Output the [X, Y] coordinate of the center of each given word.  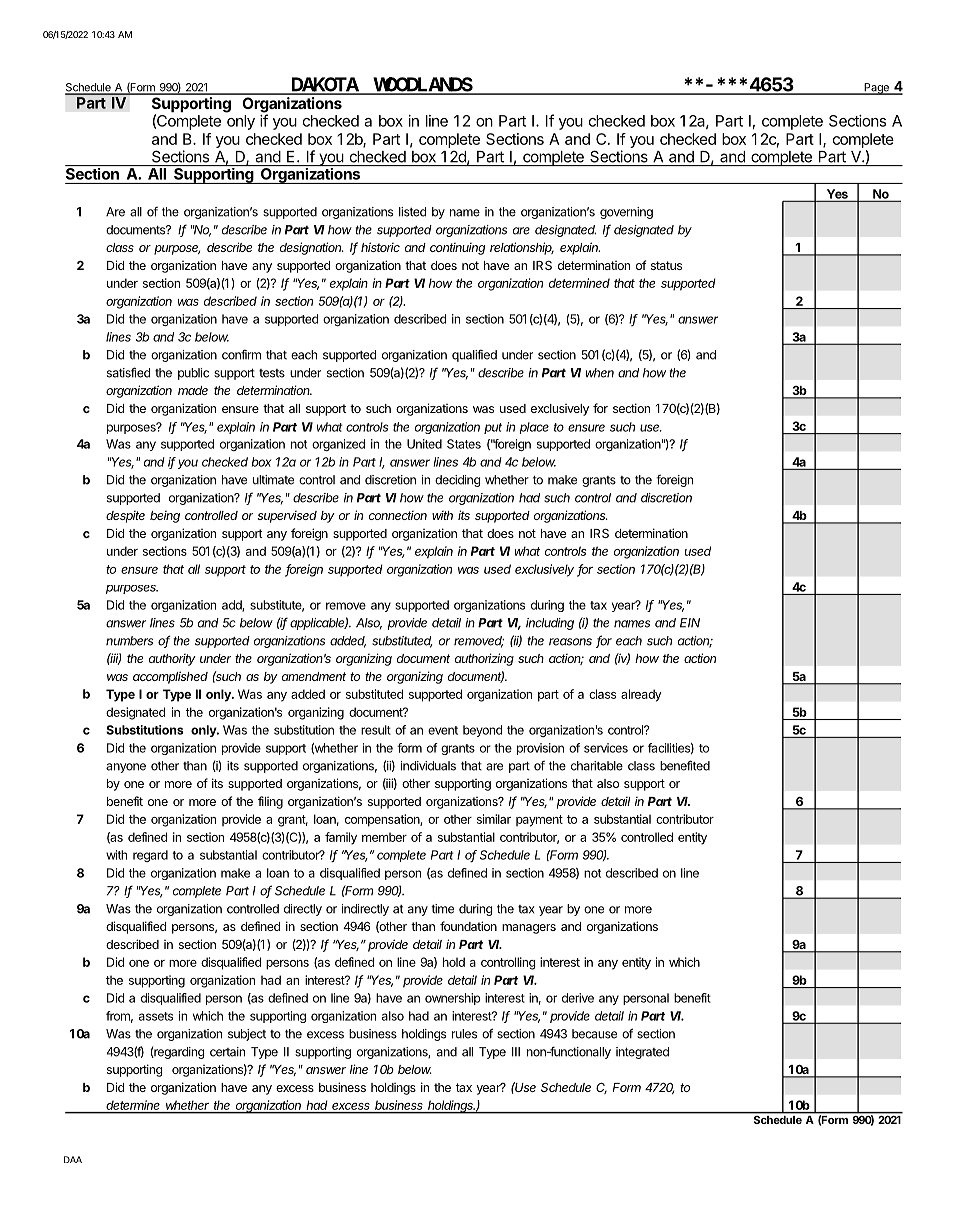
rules [464, 1034]
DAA [73, 1159]
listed [412, 212]
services [606, 748]
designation [312, 248]
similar [494, 819]
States [464, 444]
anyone [126, 768]
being [165, 517]
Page [876, 89]
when [600, 373]
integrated [642, 1053]
